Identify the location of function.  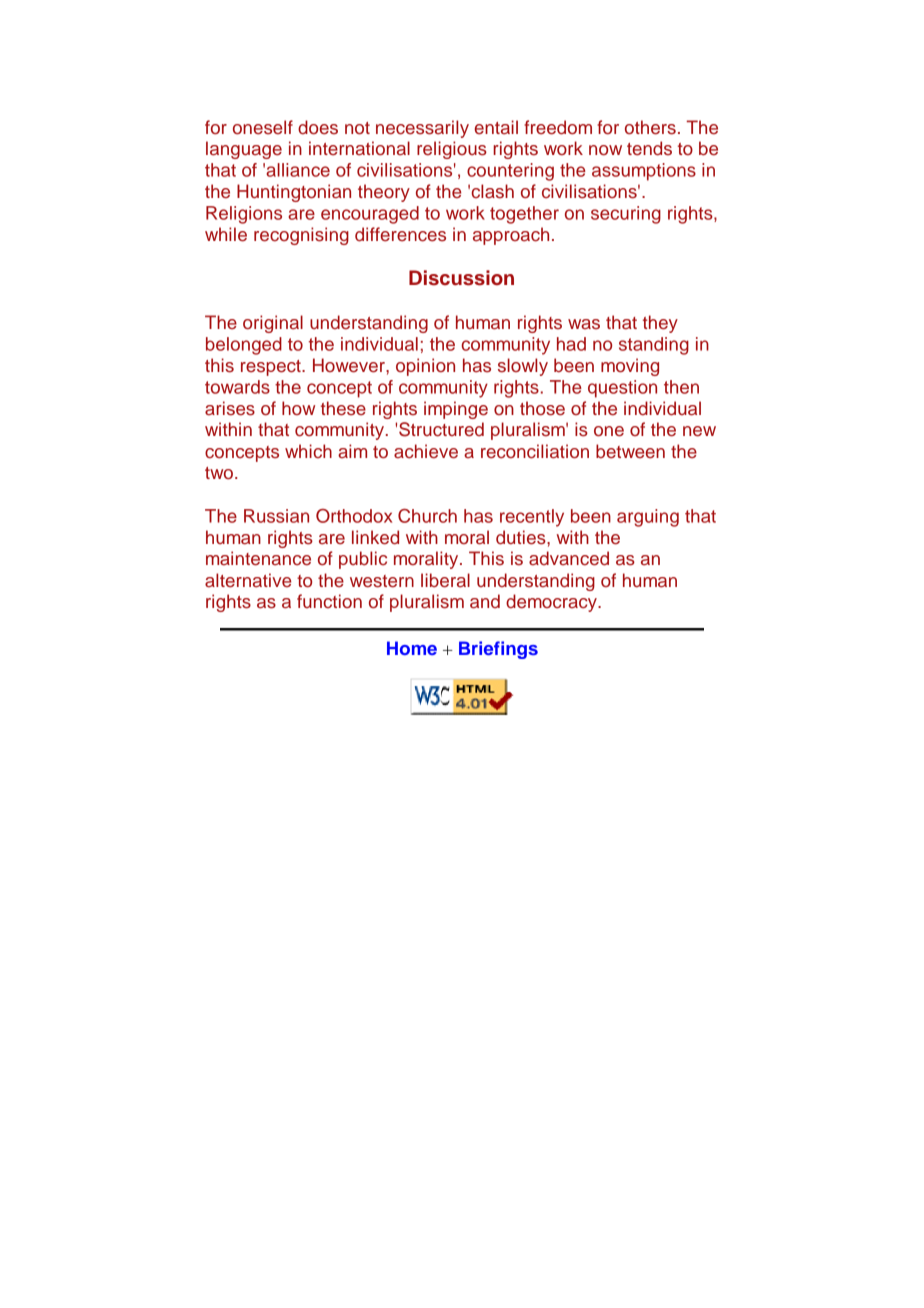
(329, 601).
